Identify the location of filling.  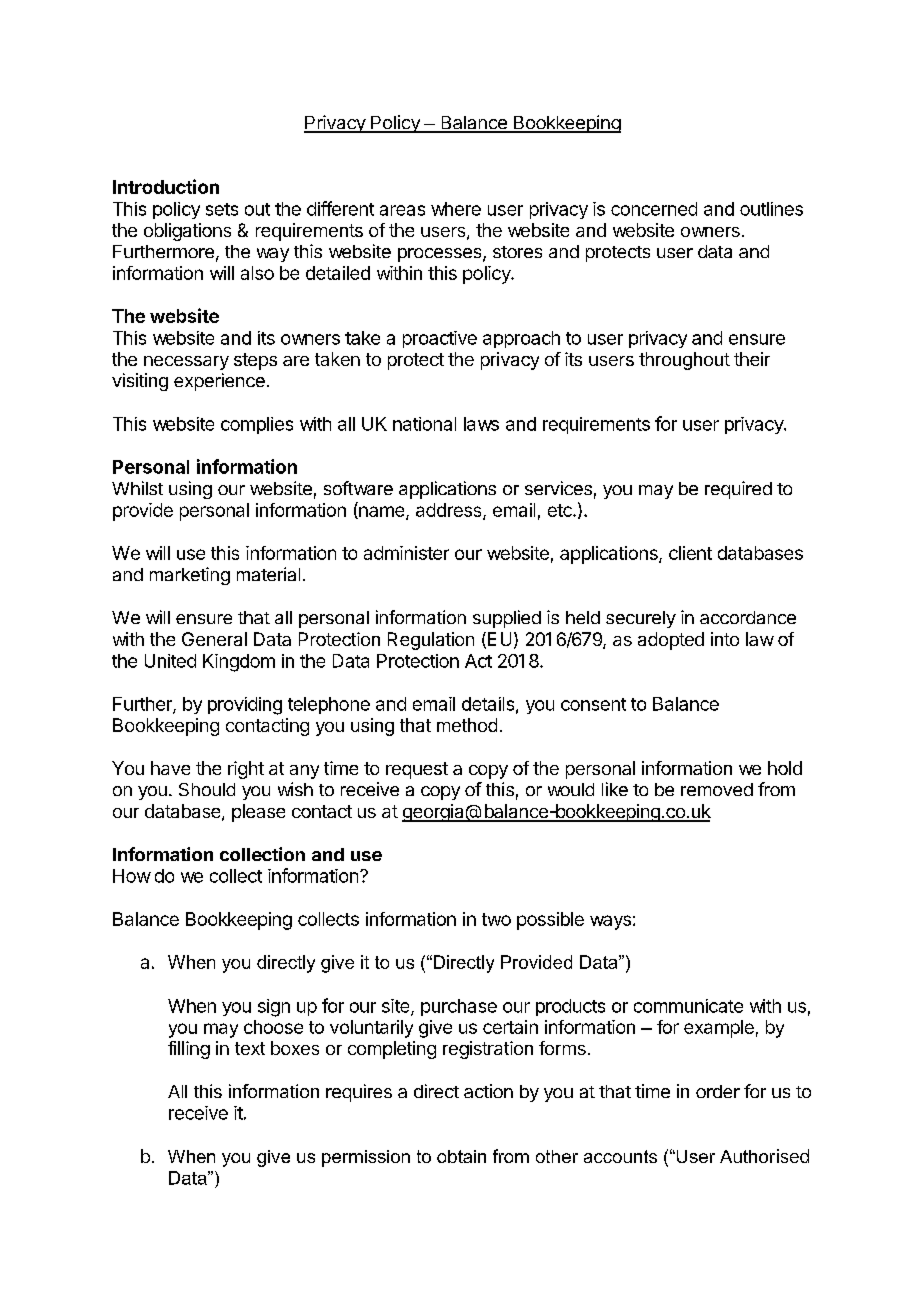
(189, 1050).
